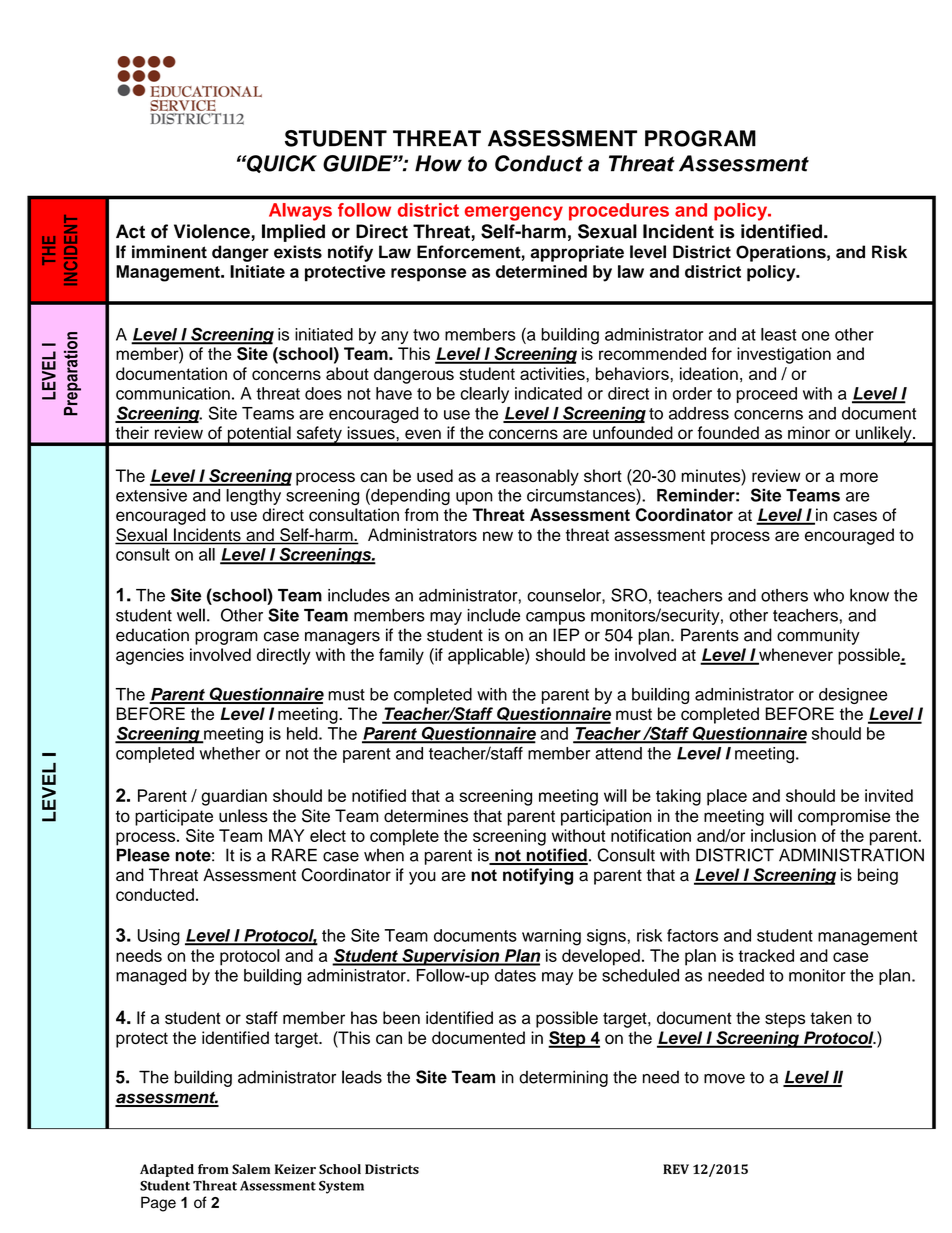 Image resolution: width=952 pixels, height=1233 pixels. I want to click on agencies, so click(150, 656).
